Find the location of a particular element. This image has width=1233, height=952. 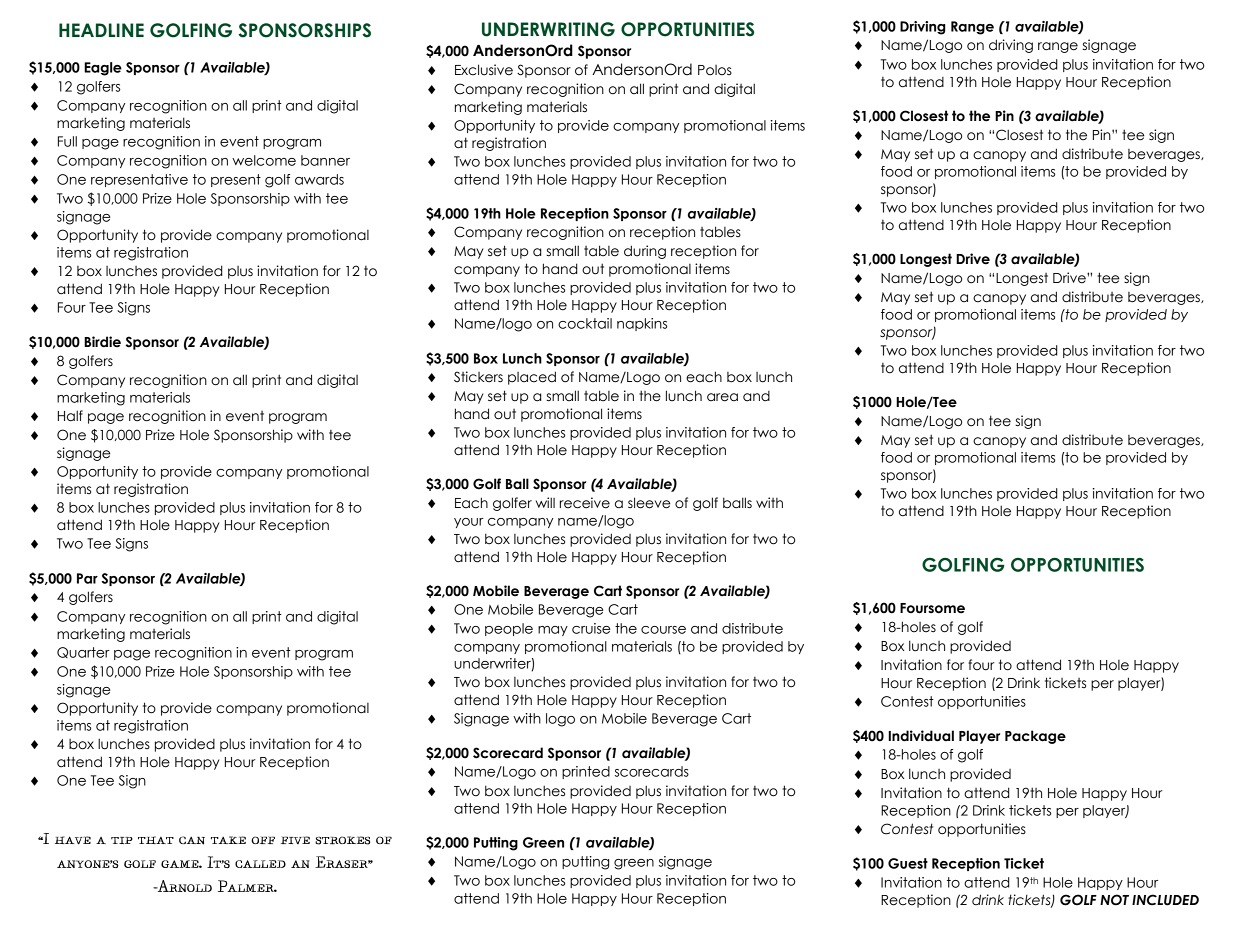

UNDERWRITING is located at coordinates (548, 29).
